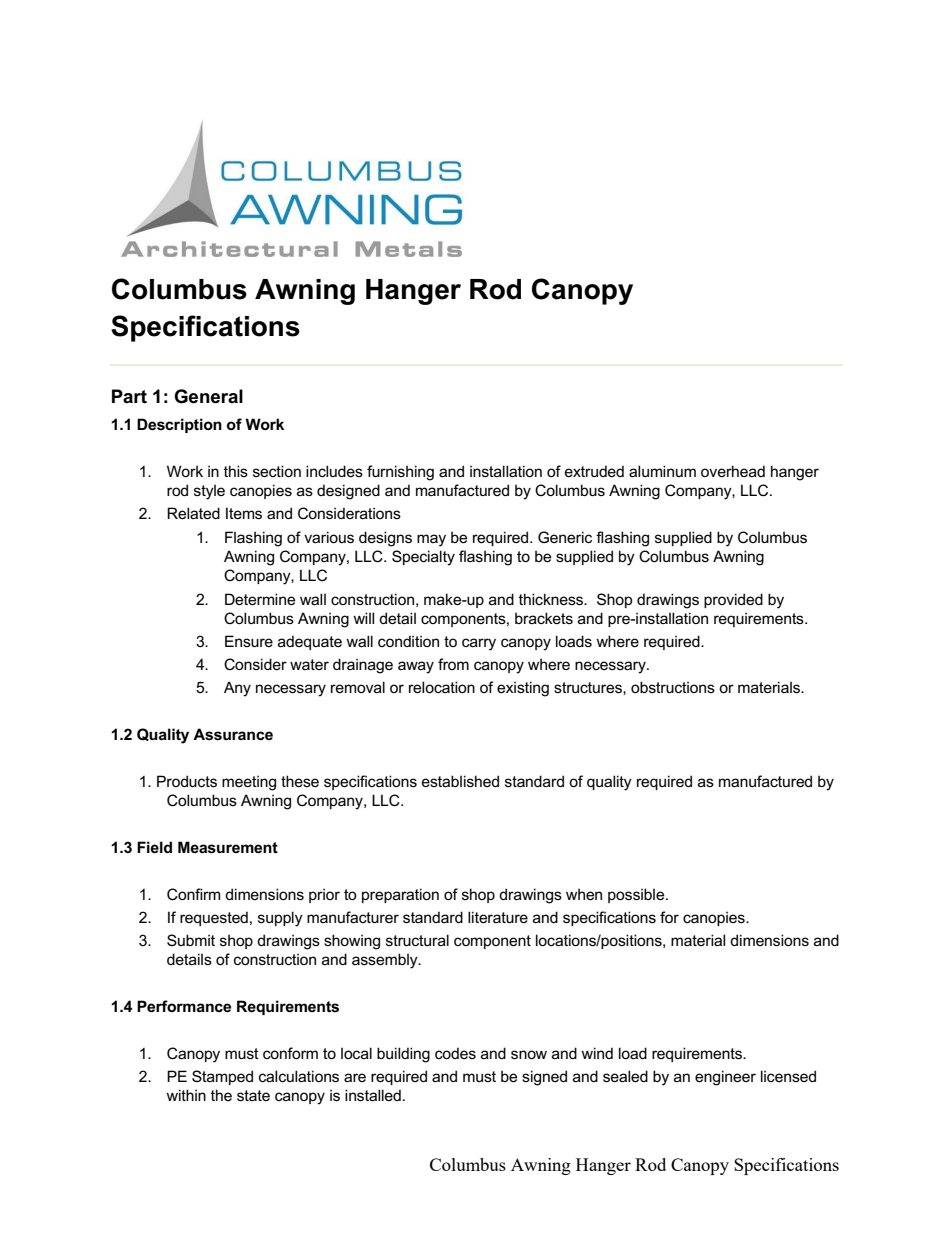 The image size is (952, 1233). What do you see at coordinates (460, 781) in the screenshot?
I see `established` at bounding box center [460, 781].
